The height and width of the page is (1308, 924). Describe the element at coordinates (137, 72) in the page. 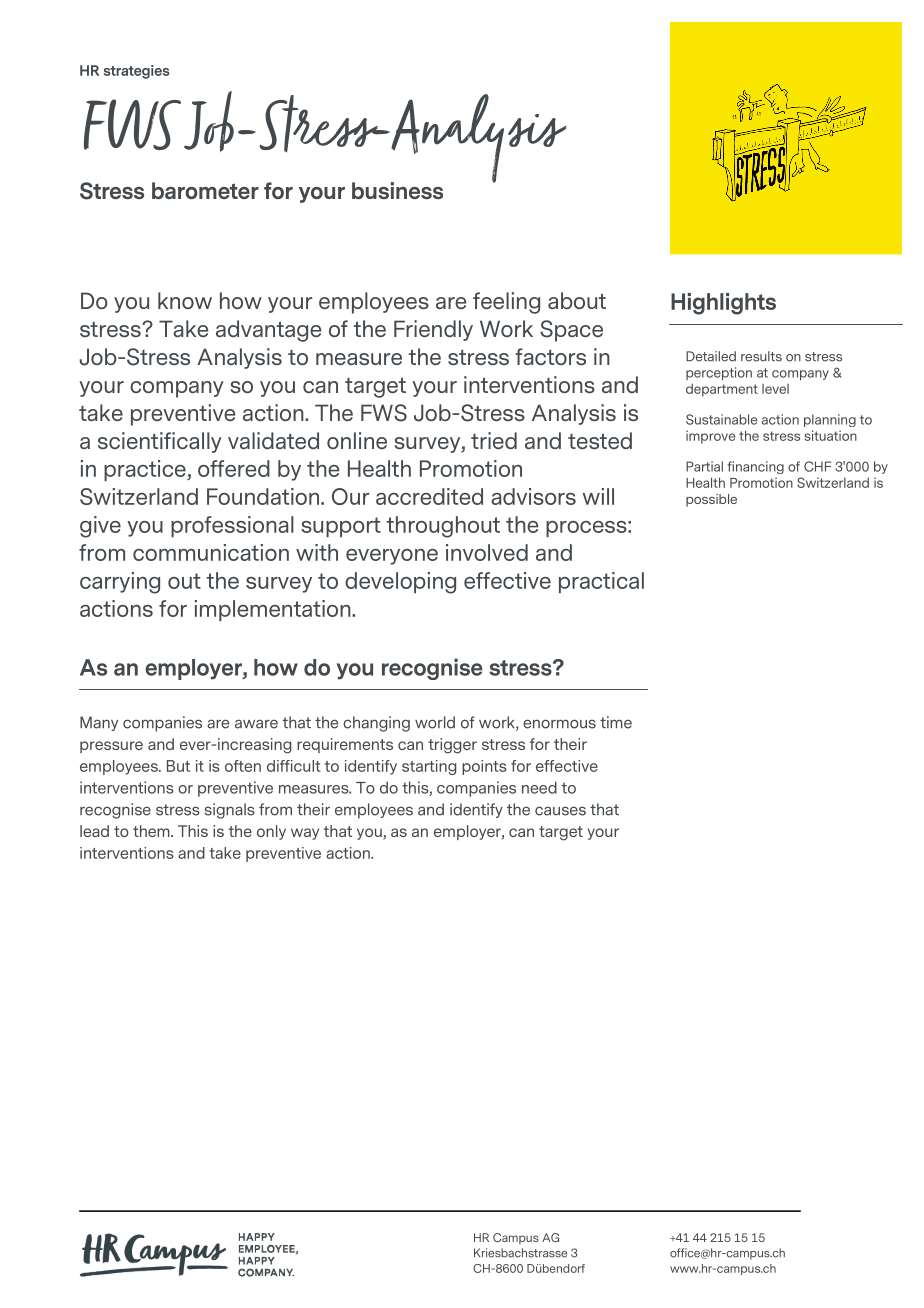

I see `strategies` at that location.
